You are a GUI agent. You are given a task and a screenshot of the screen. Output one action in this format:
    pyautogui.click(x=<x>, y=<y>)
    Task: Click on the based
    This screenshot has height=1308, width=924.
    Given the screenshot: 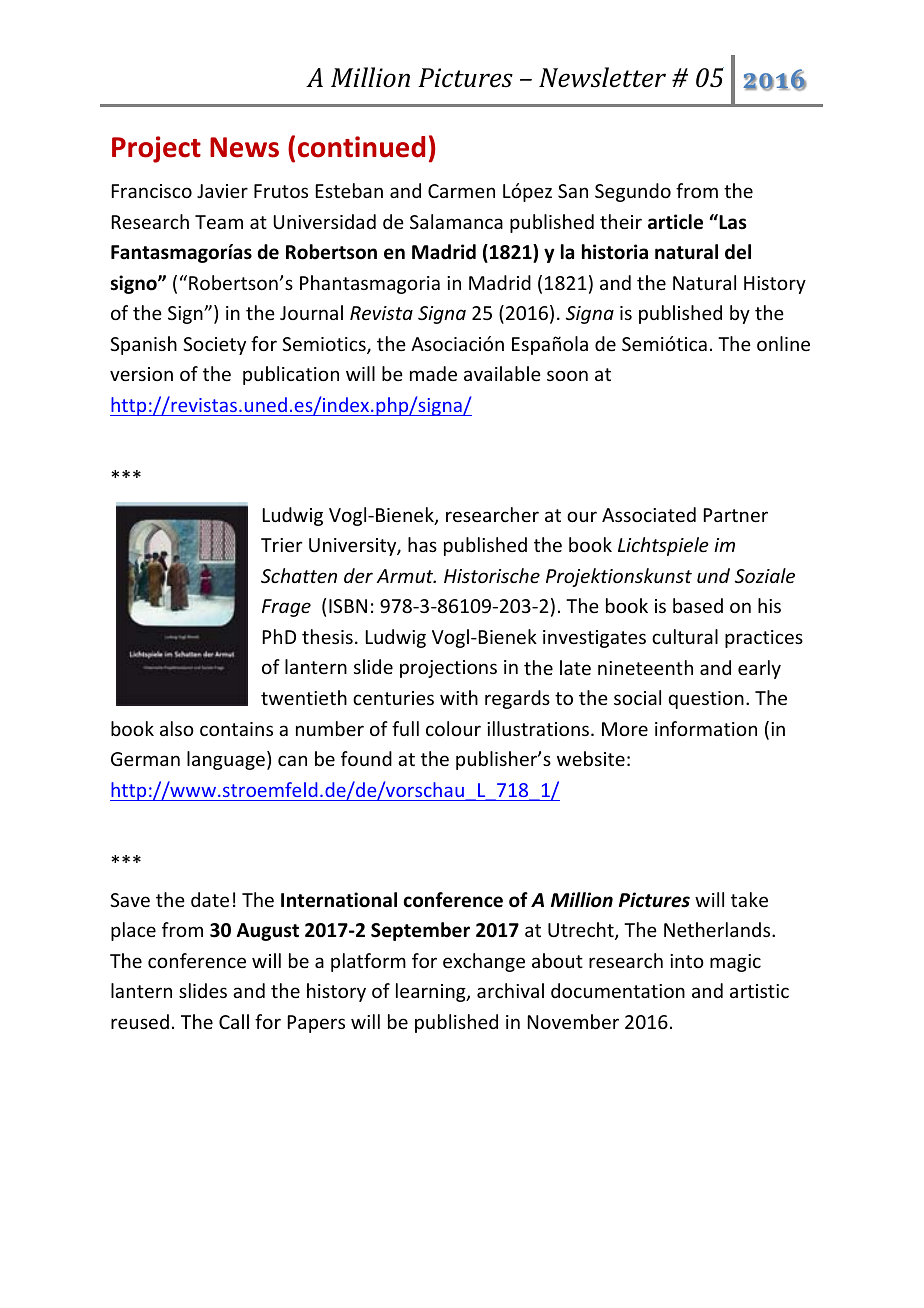 What is the action you would take?
    pyautogui.click(x=698, y=605)
